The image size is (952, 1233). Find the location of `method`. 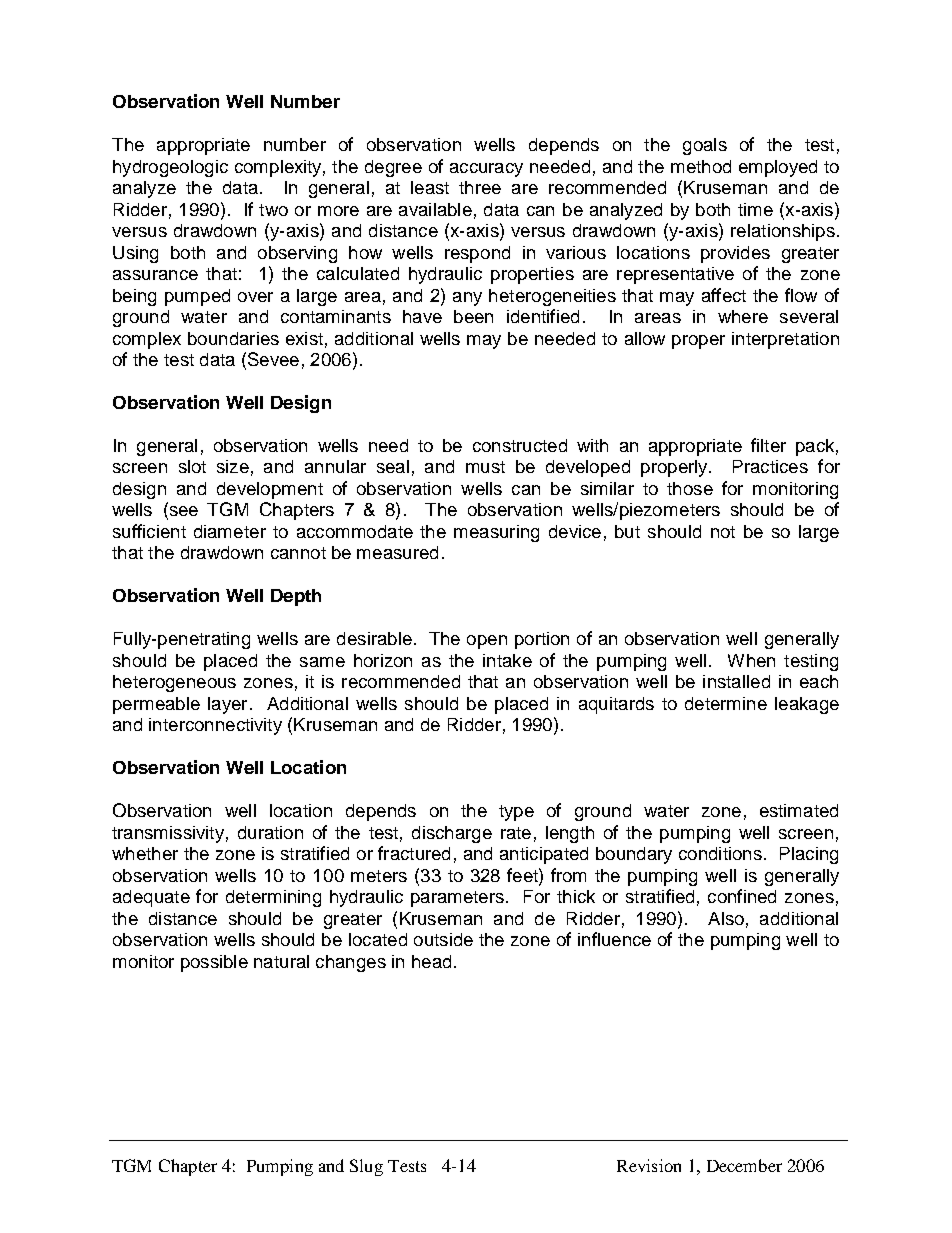

method is located at coordinates (701, 166).
